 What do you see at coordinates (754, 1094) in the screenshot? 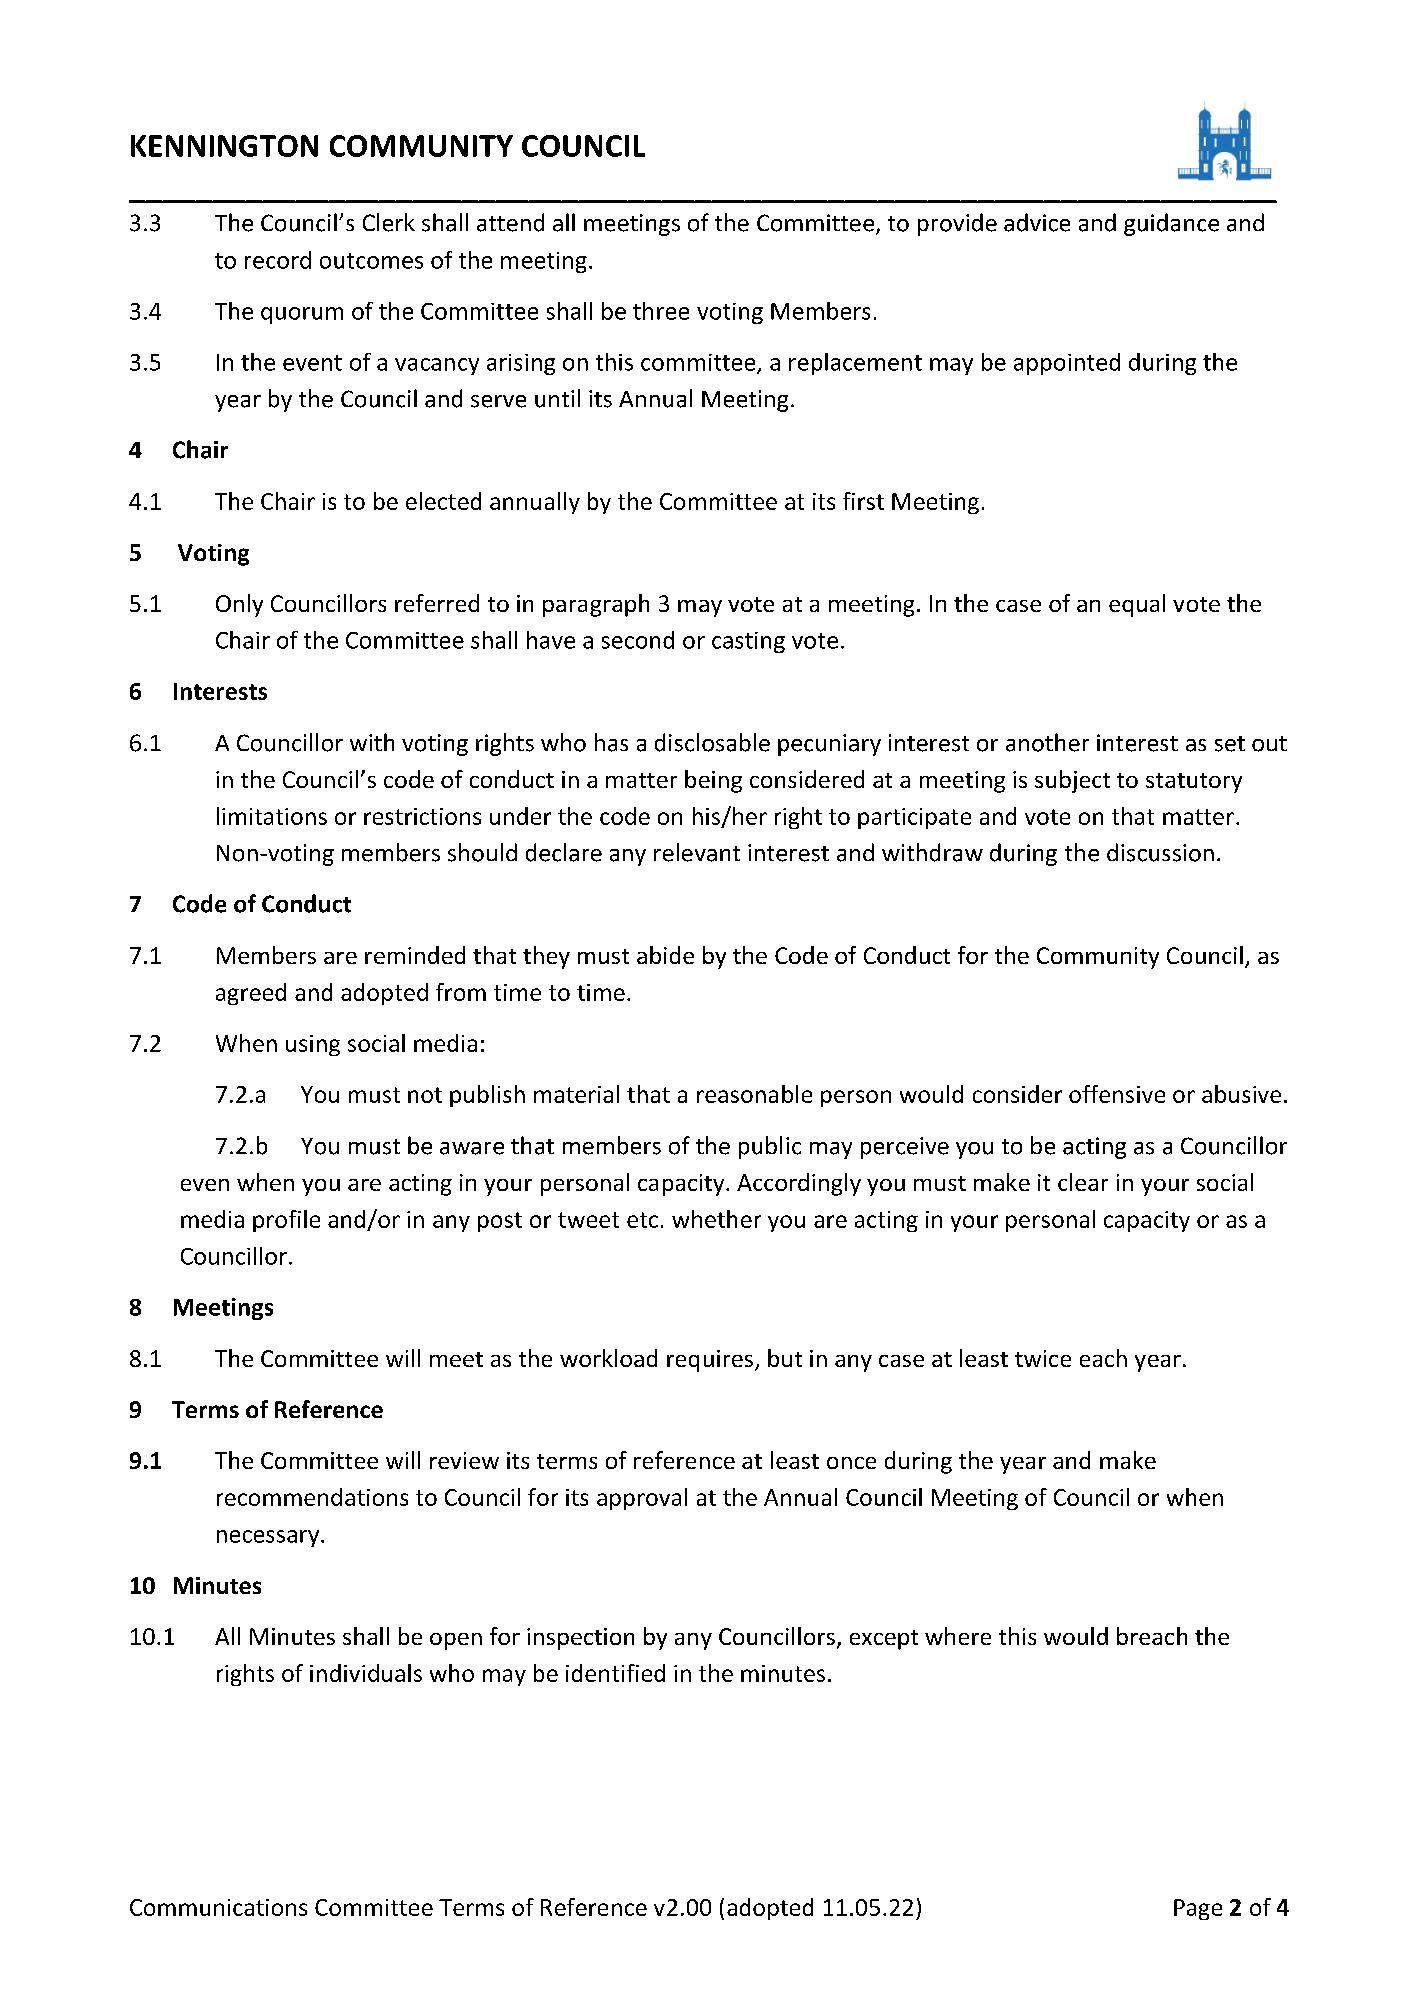
I see `reasonable` at bounding box center [754, 1094].
